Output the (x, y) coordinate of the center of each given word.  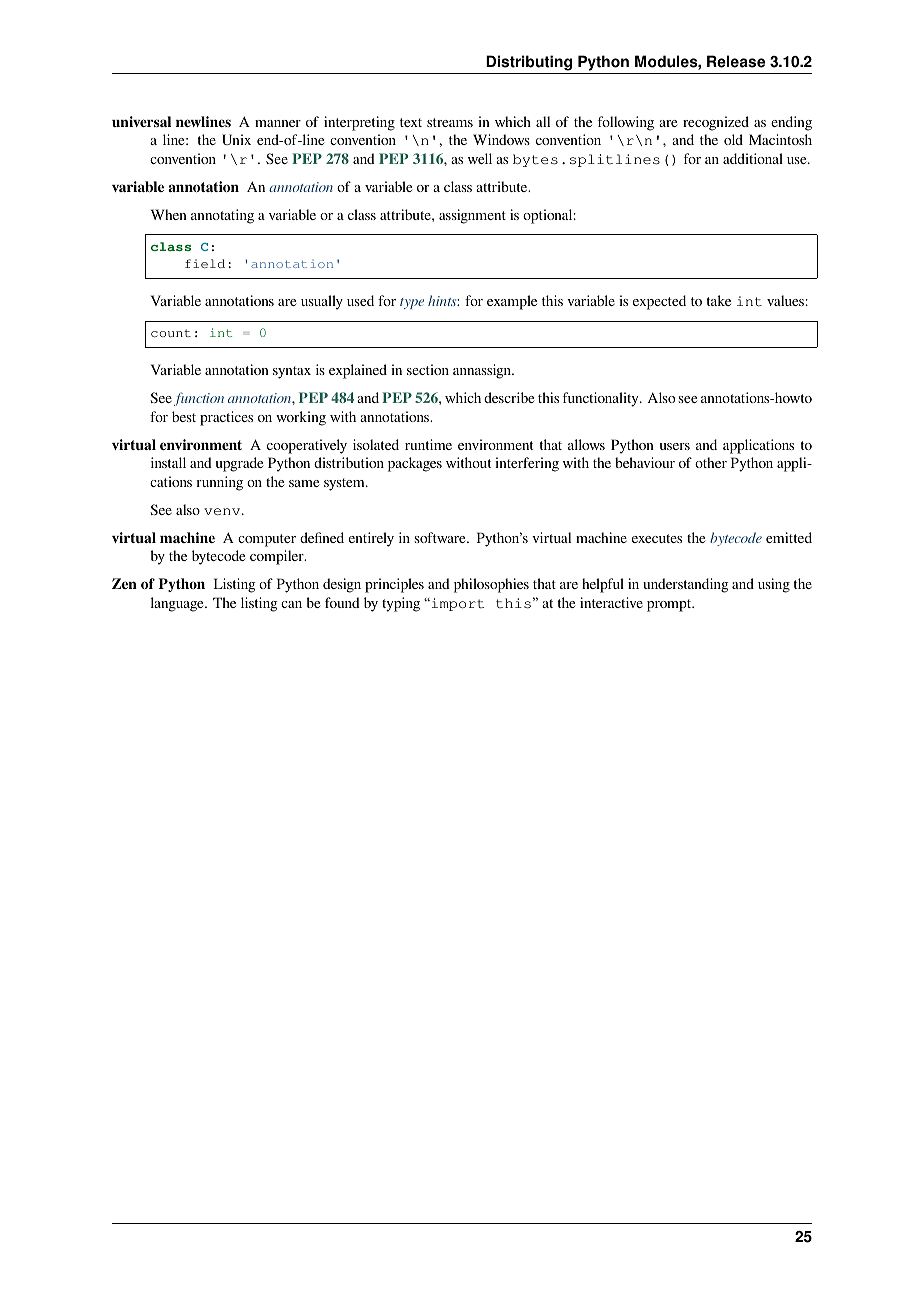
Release (736, 61)
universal (141, 121)
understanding (686, 585)
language (178, 604)
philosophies (491, 585)
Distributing (529, 63)
